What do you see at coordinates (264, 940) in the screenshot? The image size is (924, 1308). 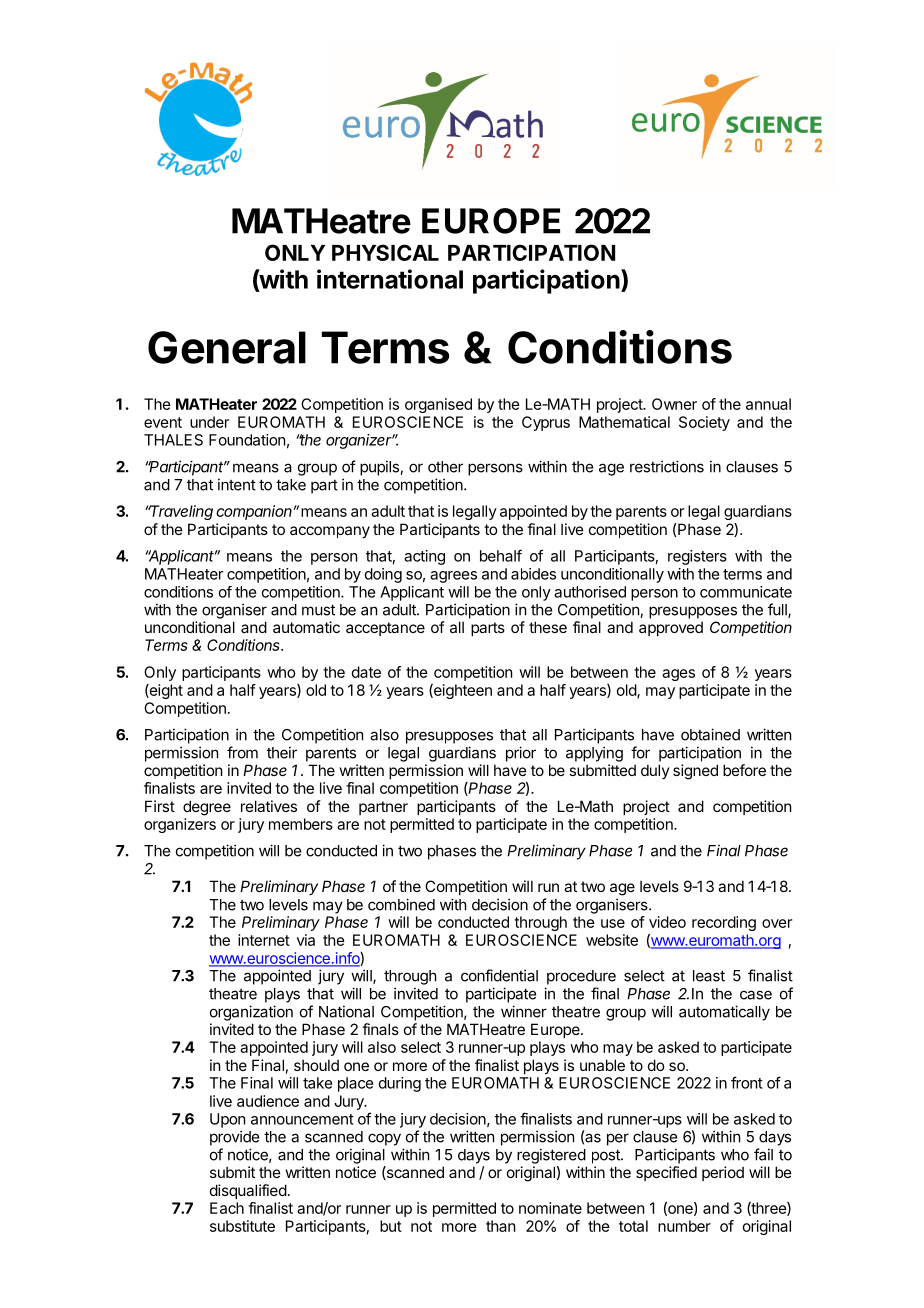 I see `internet` at bounding box center [264, 940].
